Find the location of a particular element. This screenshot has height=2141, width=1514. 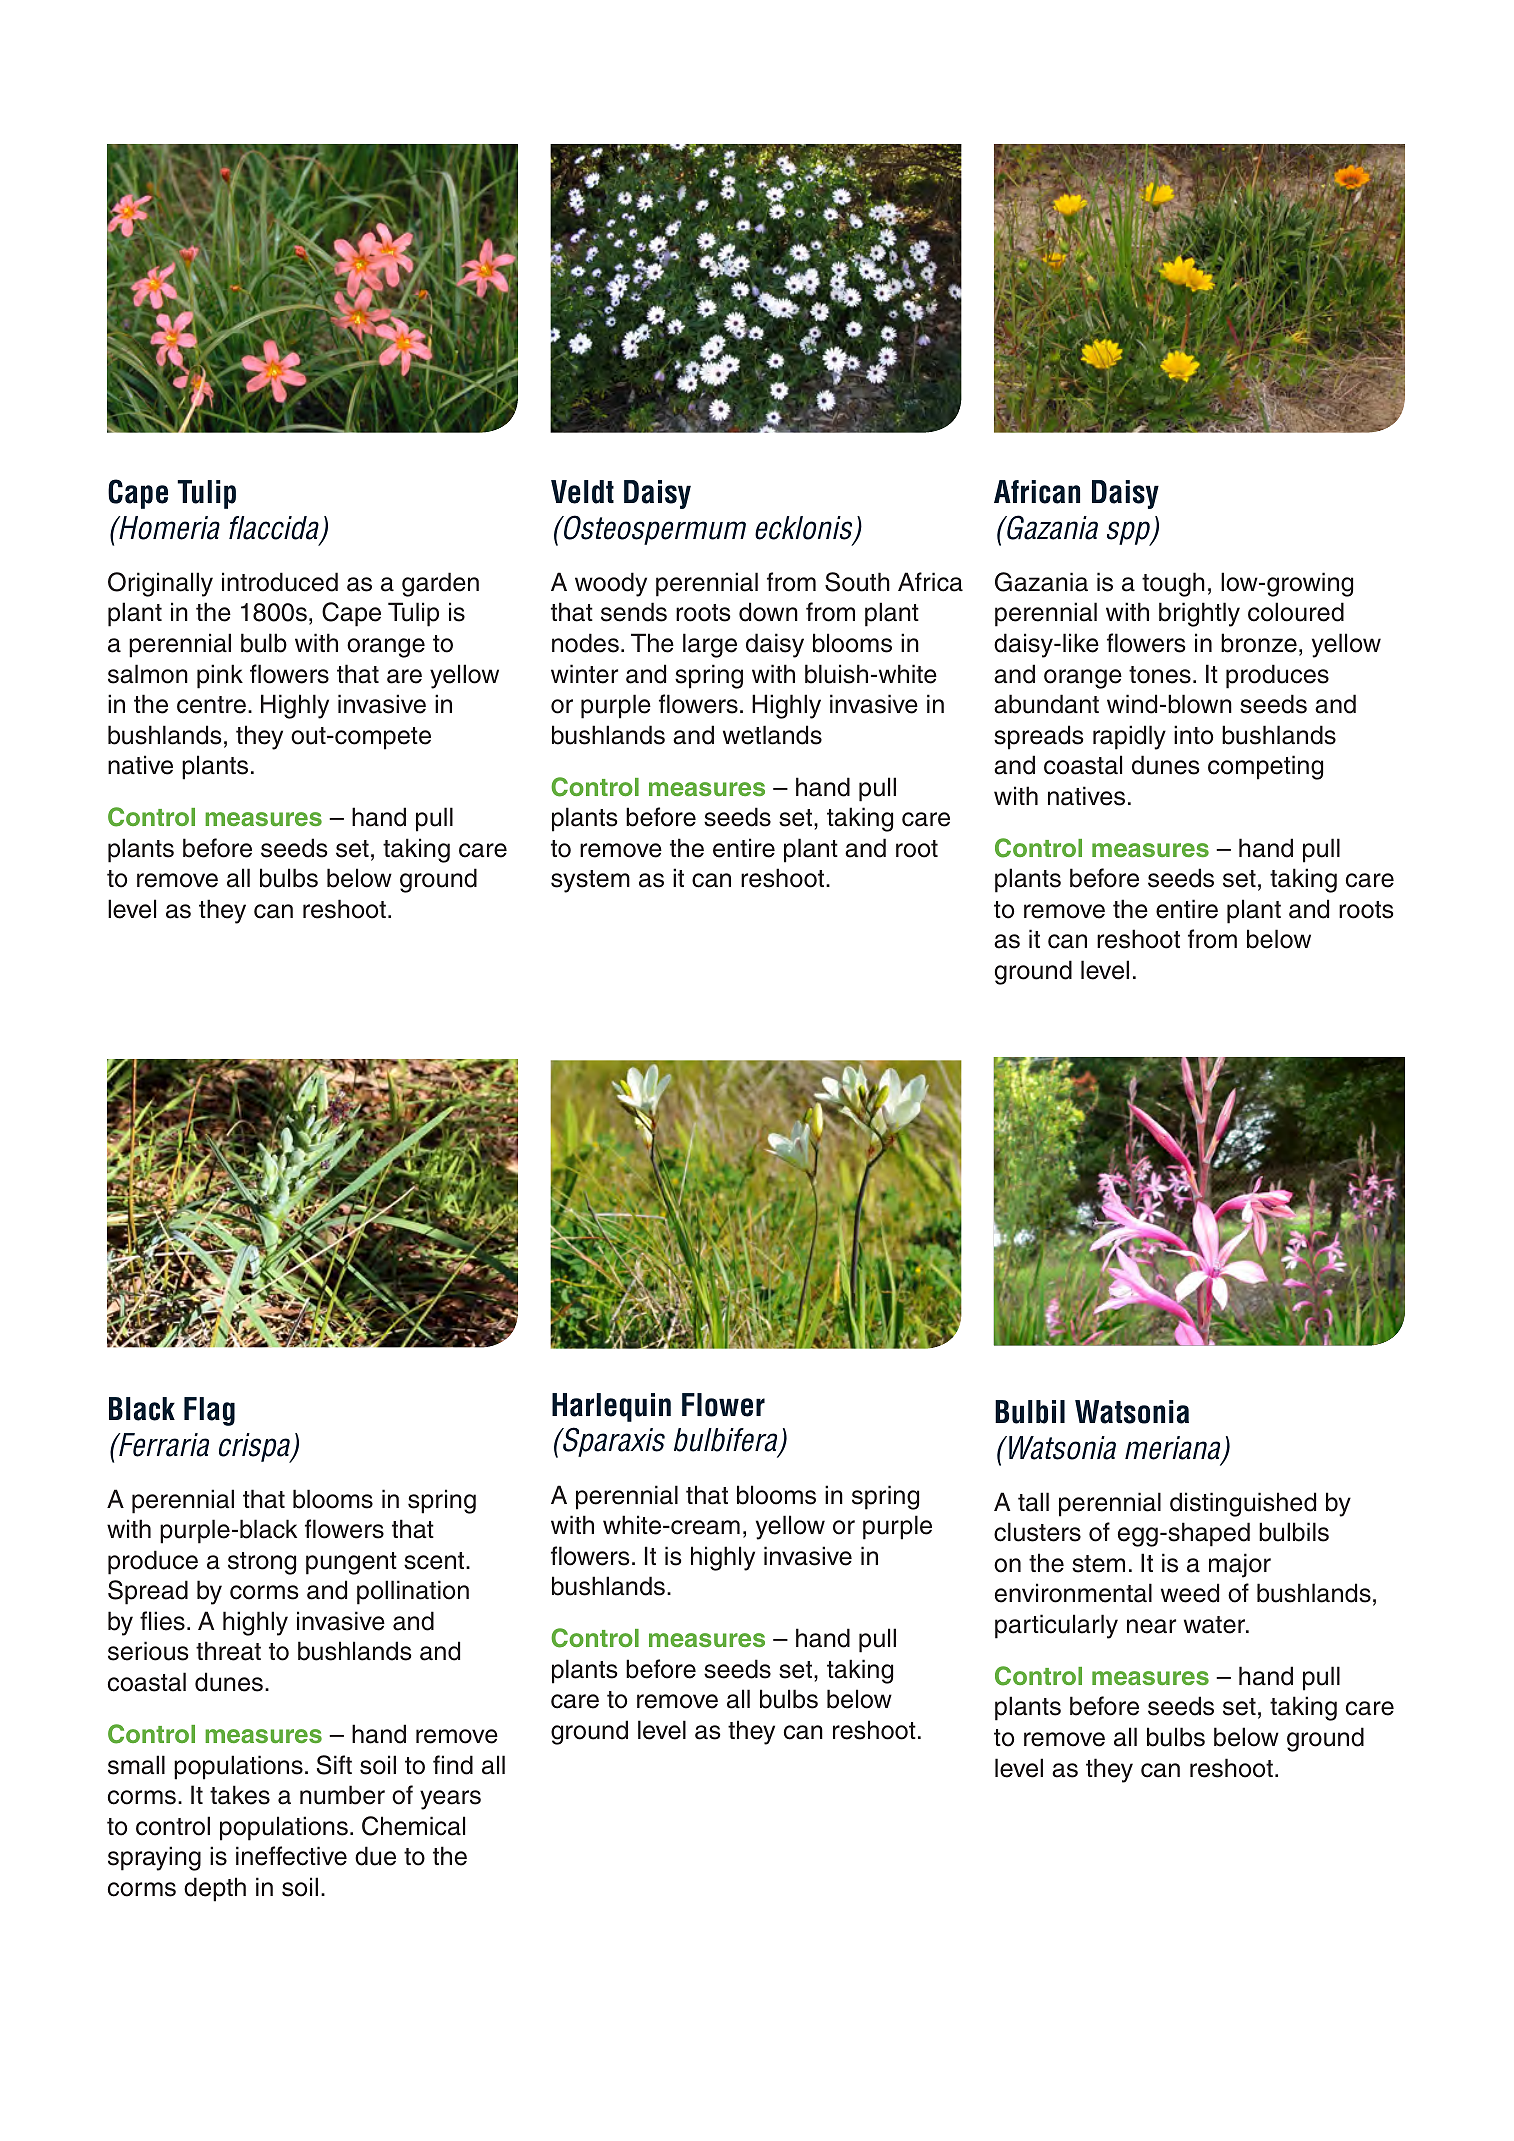

woody is located at coordinates (611, 584).
